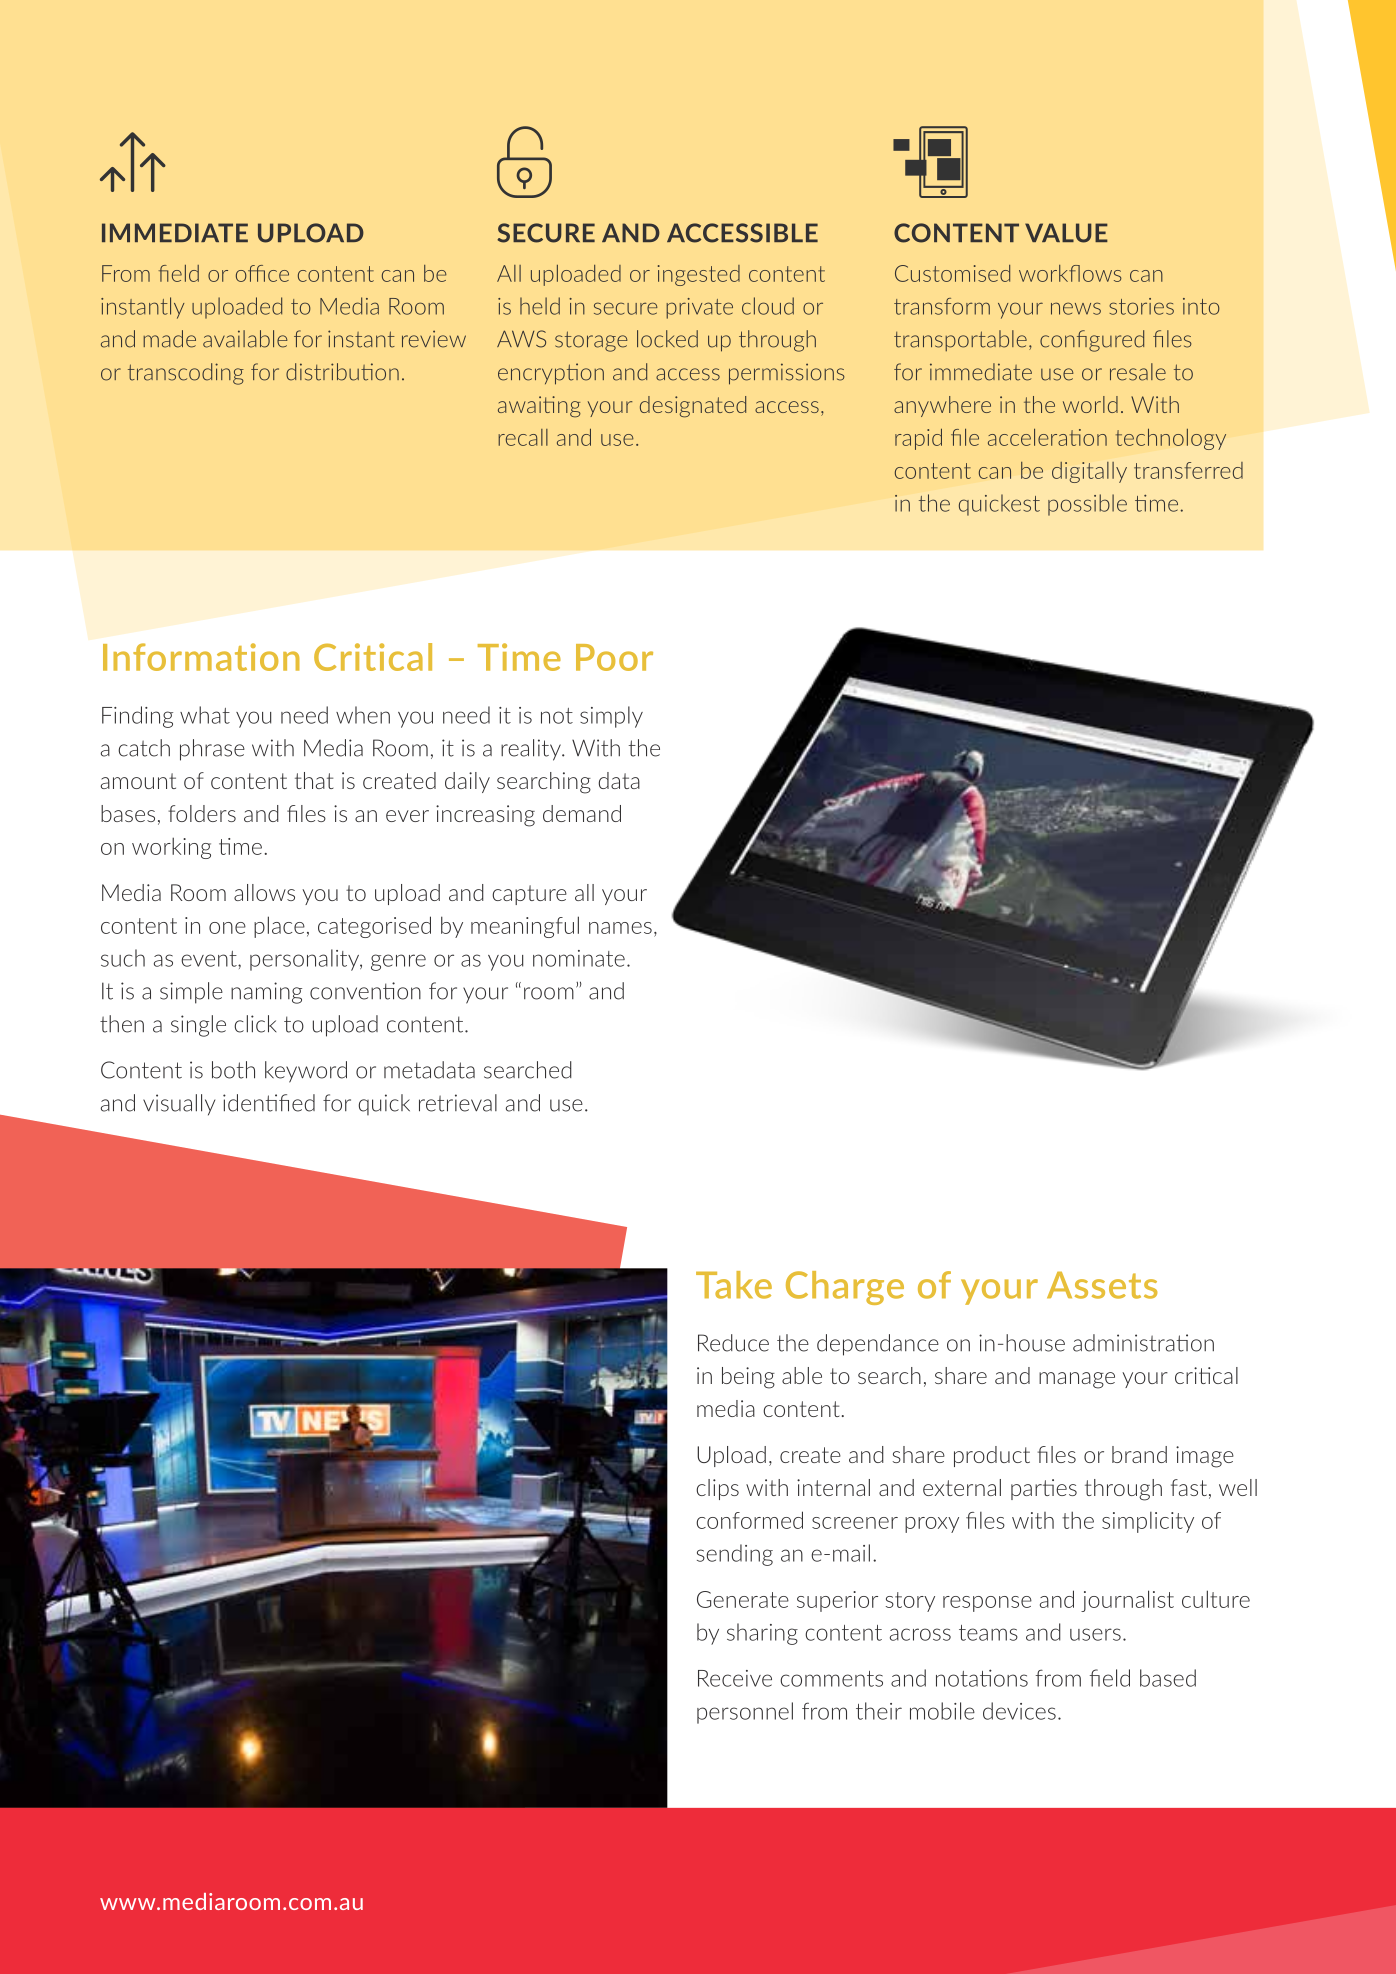 Image resolution: width=1396 pixels, height=1974 pixels. What do you see at coordinates (262, 273) in the screenshot?
I see `office` at bounding box center [262, 273].
